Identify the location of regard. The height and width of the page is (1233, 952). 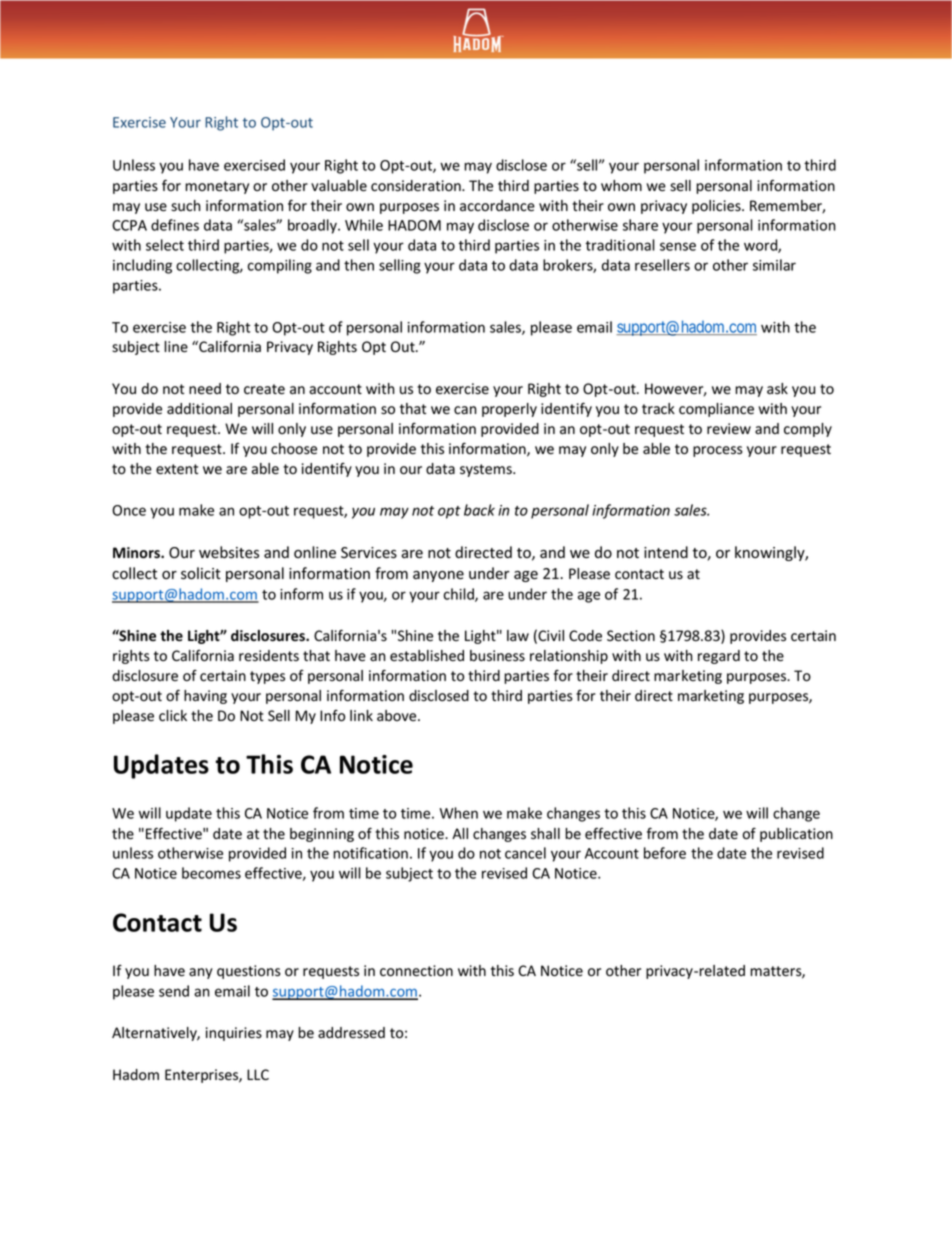
(719, 657).
